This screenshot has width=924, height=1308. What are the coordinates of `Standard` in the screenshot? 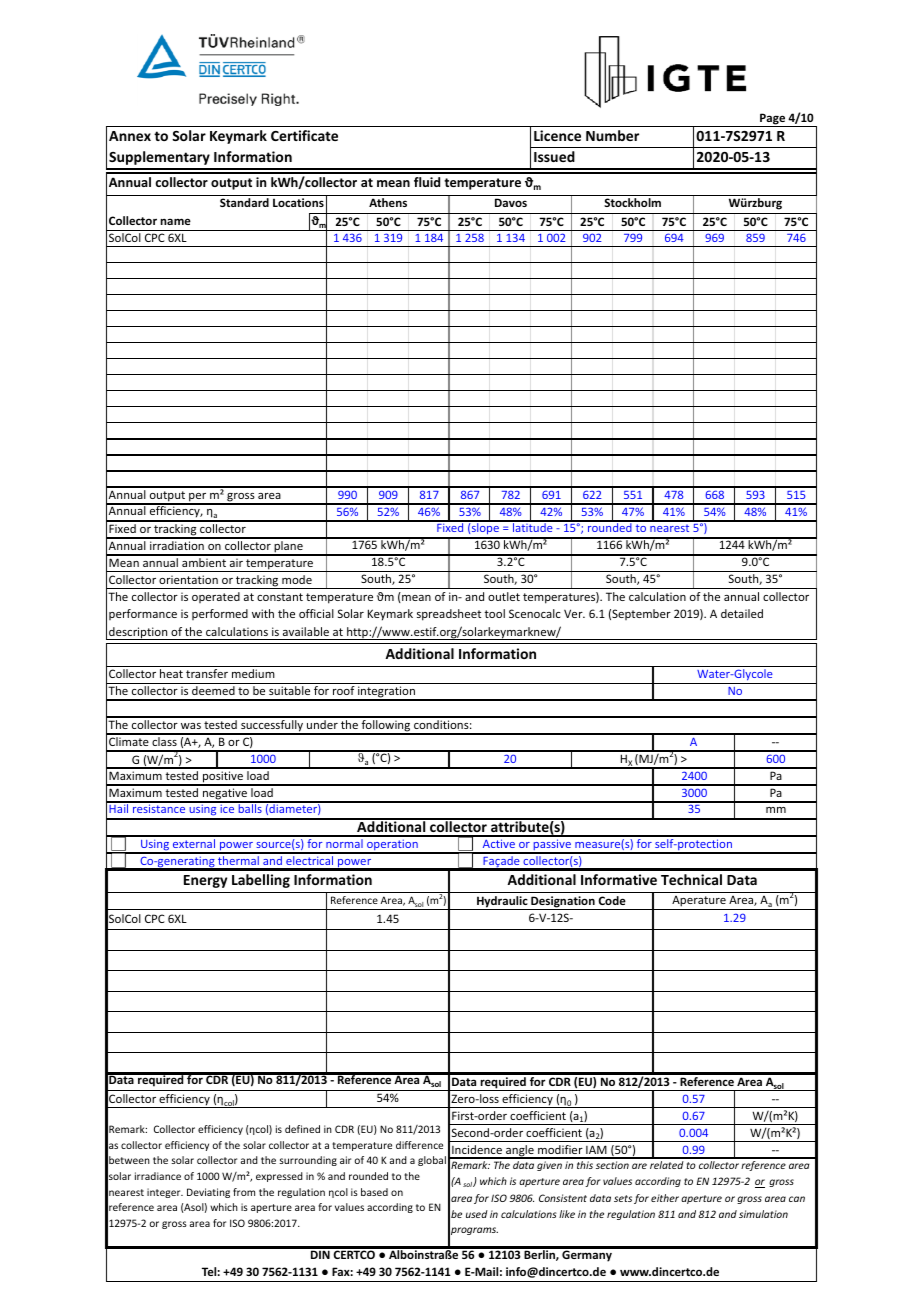 It's located at (244, 202).
